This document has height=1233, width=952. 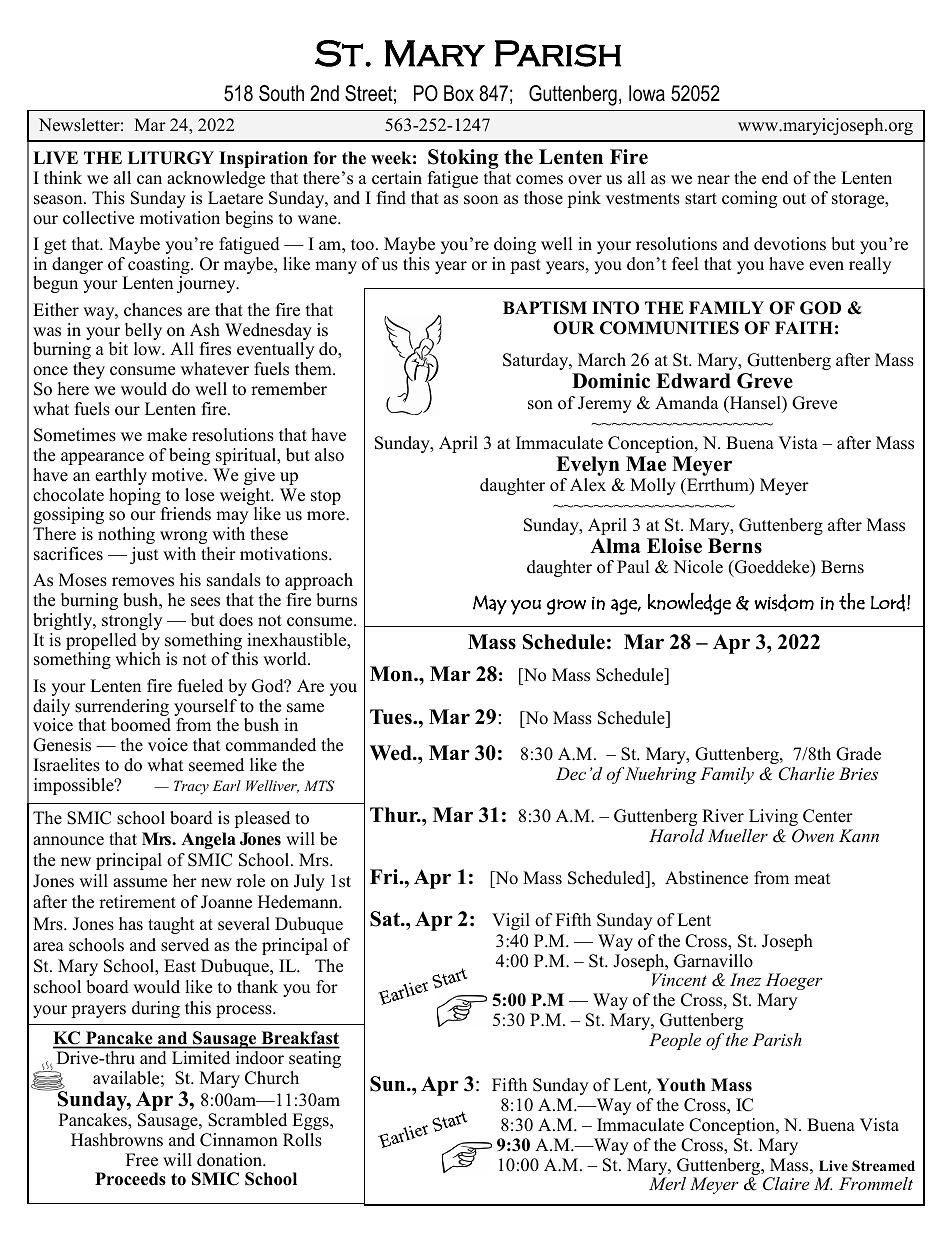 I want to click on Eggs, so click(x=311, y=1121).
